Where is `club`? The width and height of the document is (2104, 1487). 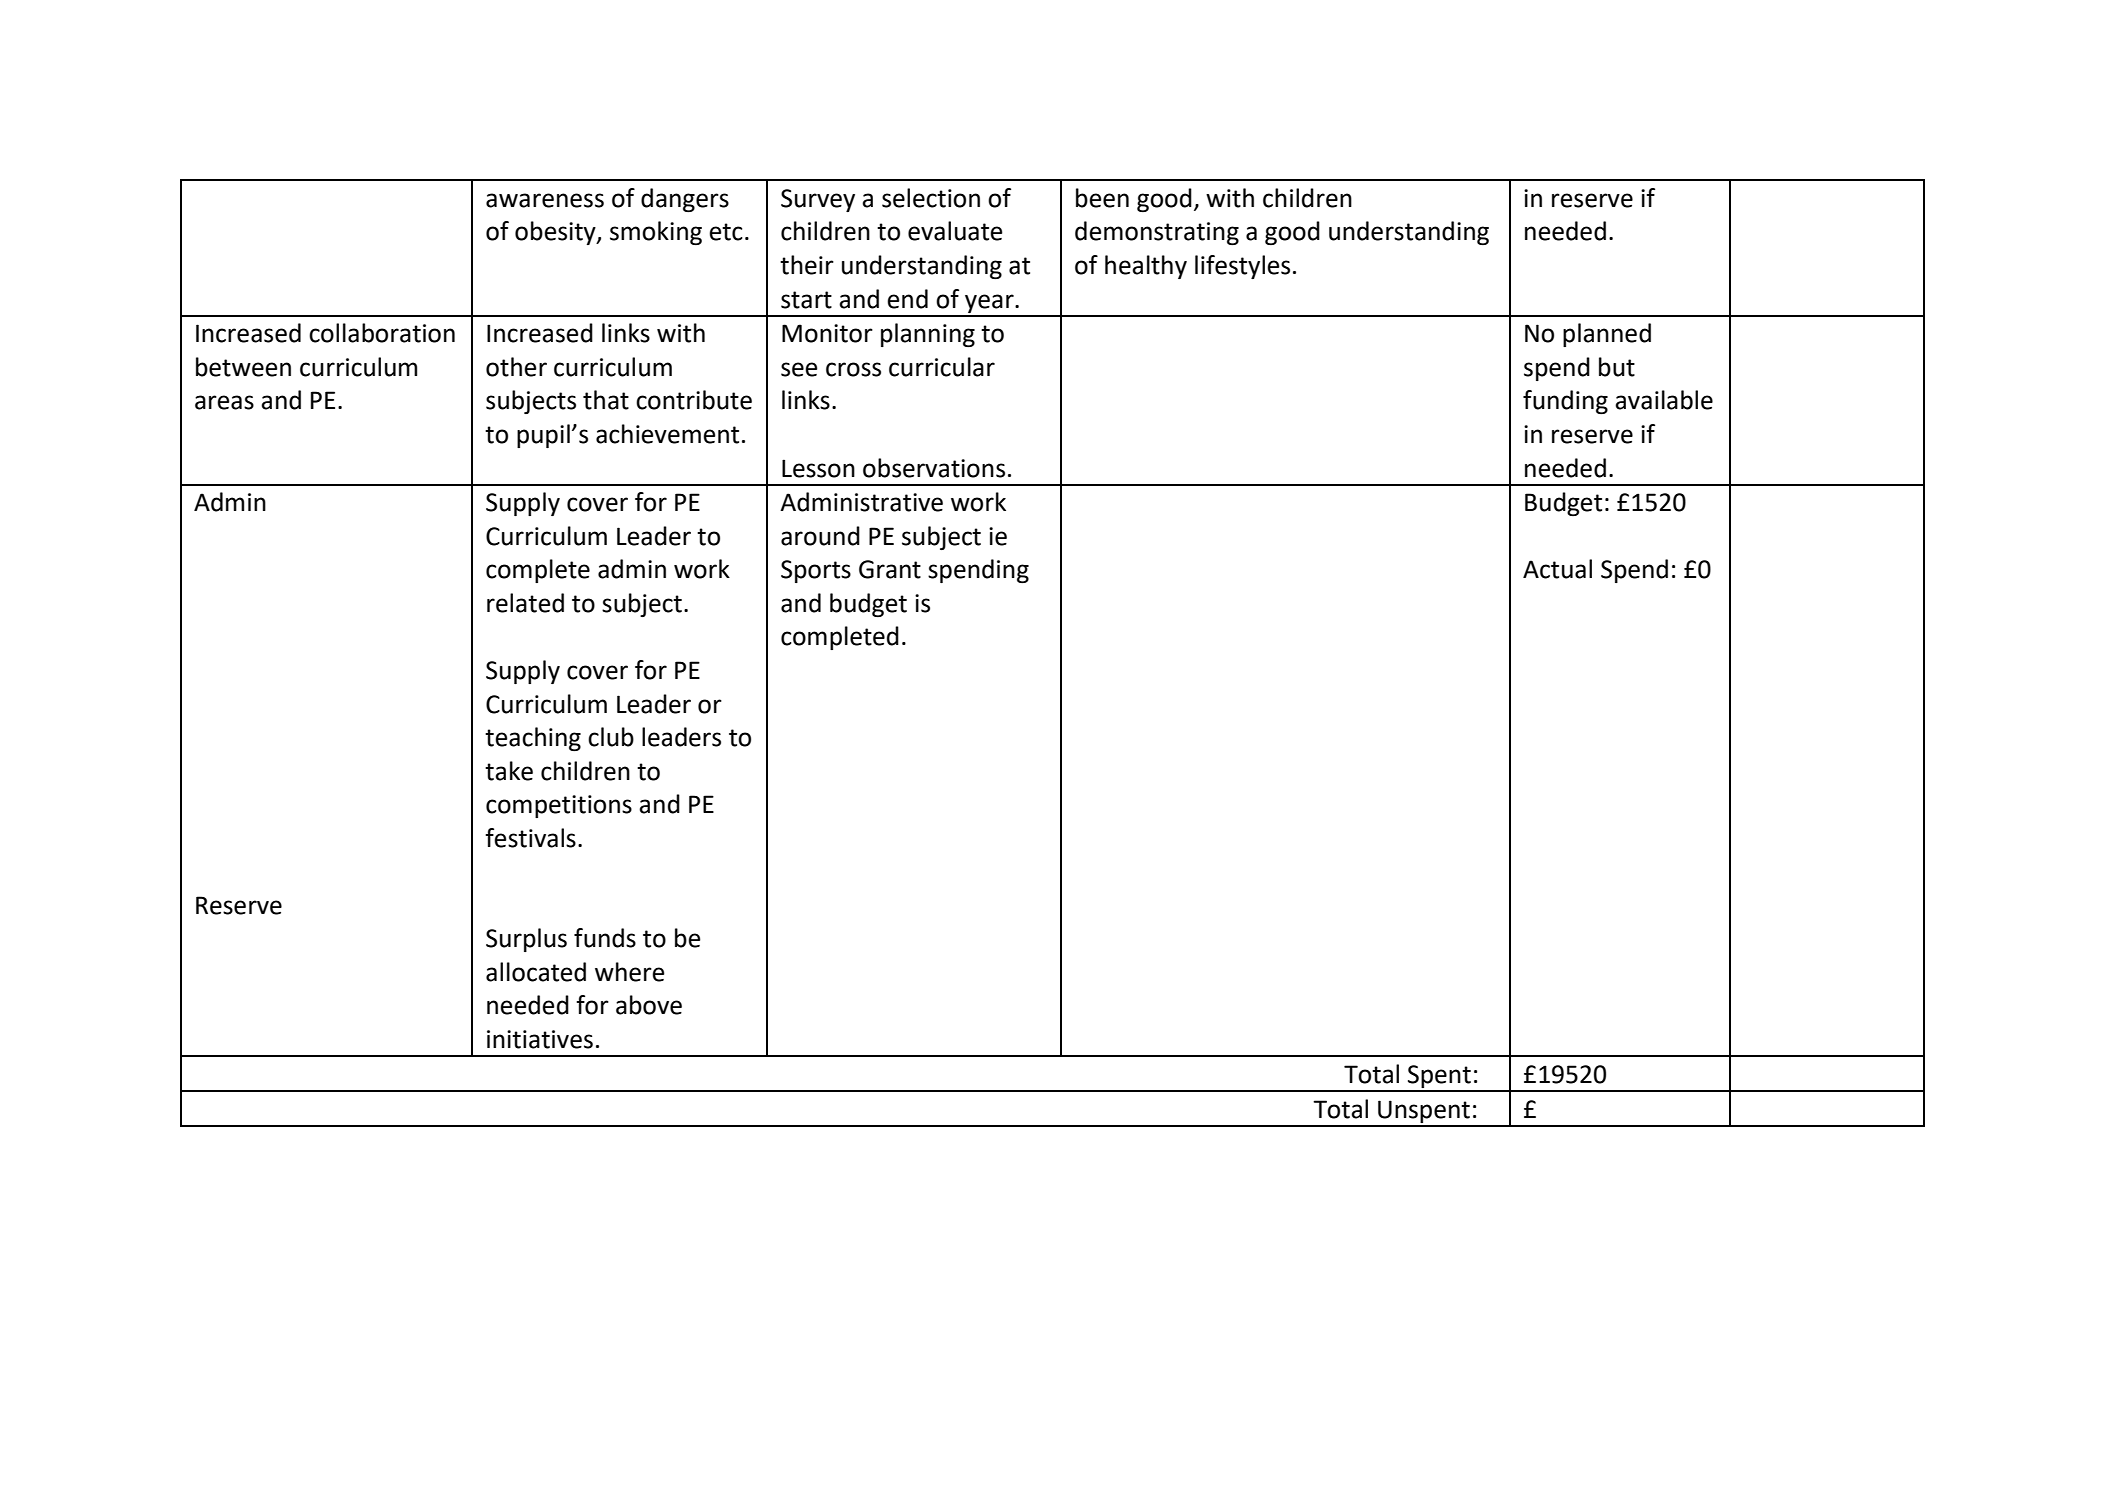 club is located at coordinates (611, 737).
